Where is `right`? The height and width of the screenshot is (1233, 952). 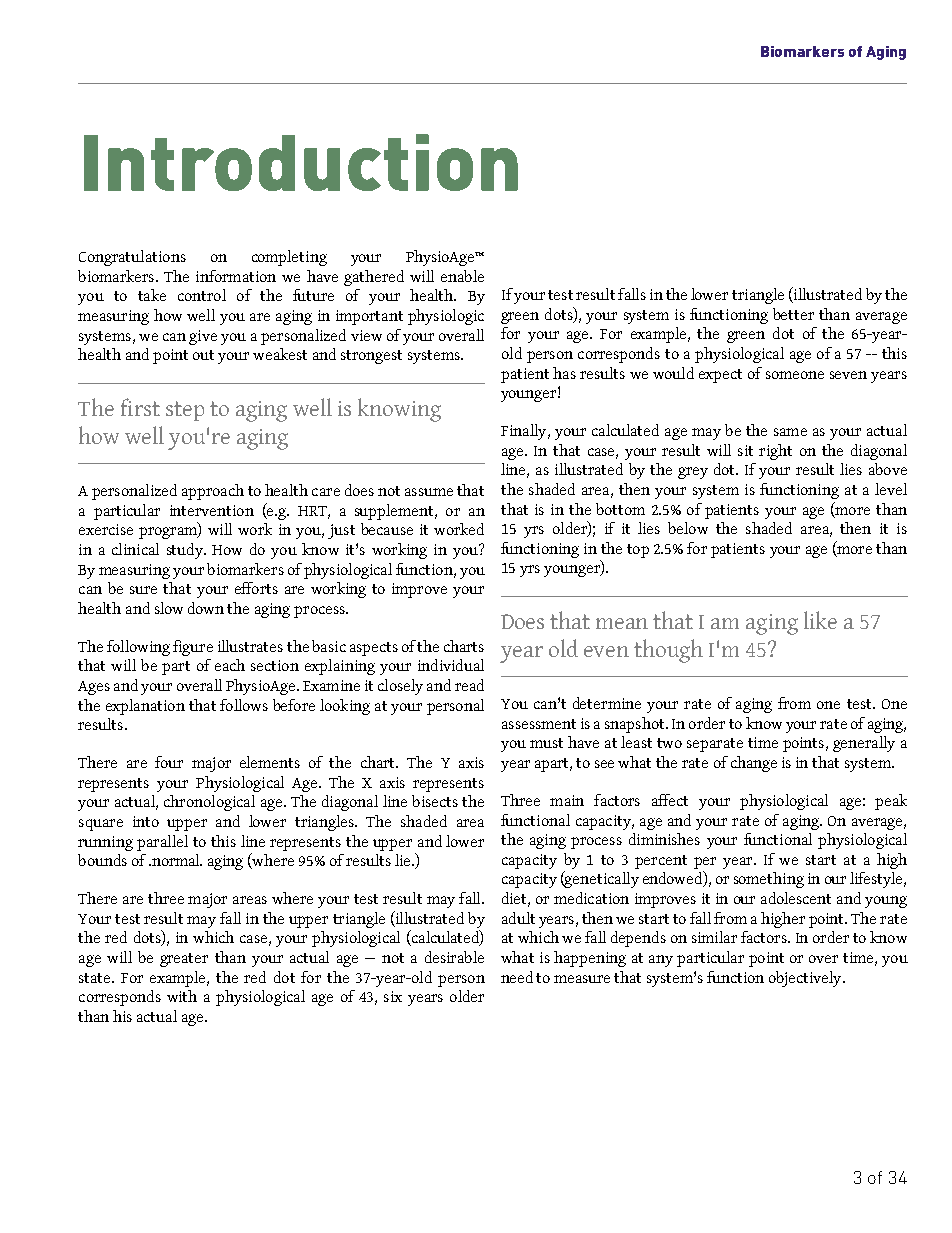
right is located at coordinates (775, 452).
